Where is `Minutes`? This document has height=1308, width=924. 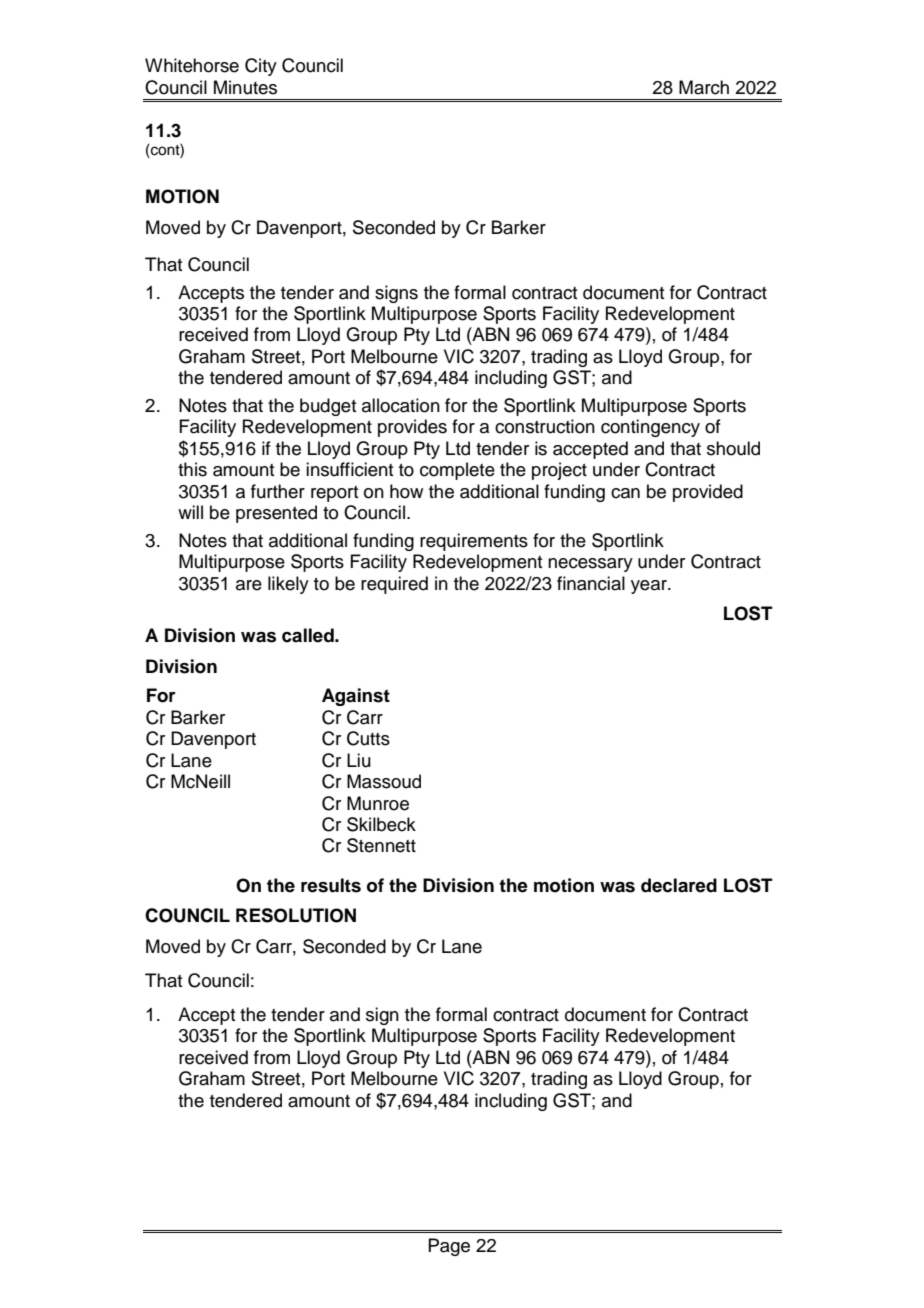
Minutes is located at coordinates (245, 87).
